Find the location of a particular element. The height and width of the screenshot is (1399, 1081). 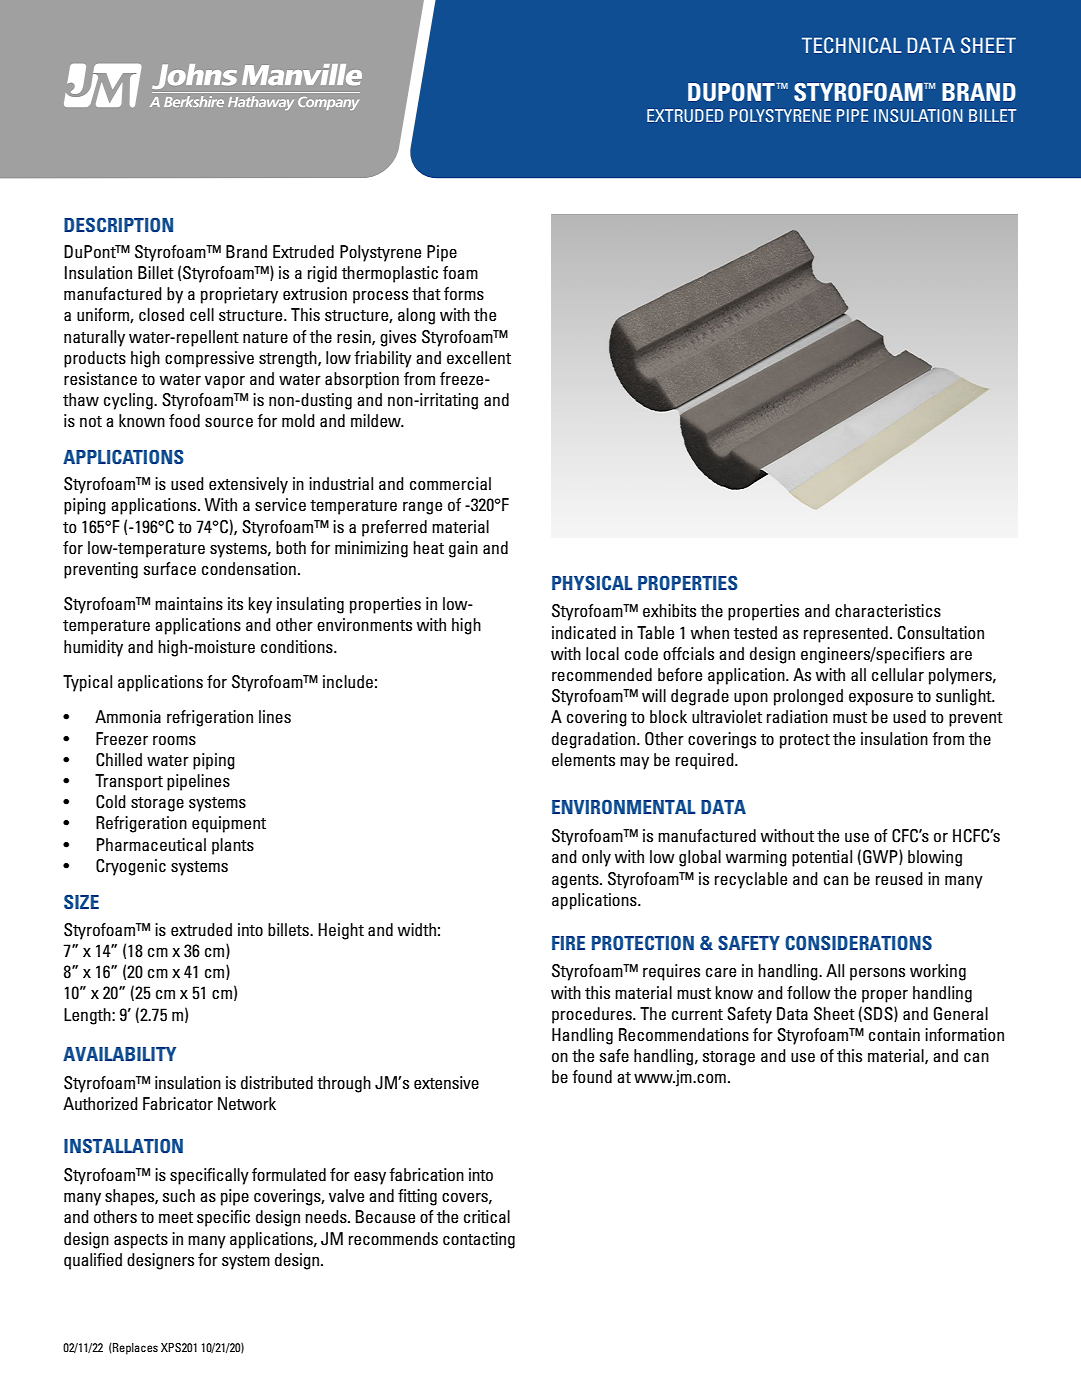

recommended is located at coordinates (602, 674).
